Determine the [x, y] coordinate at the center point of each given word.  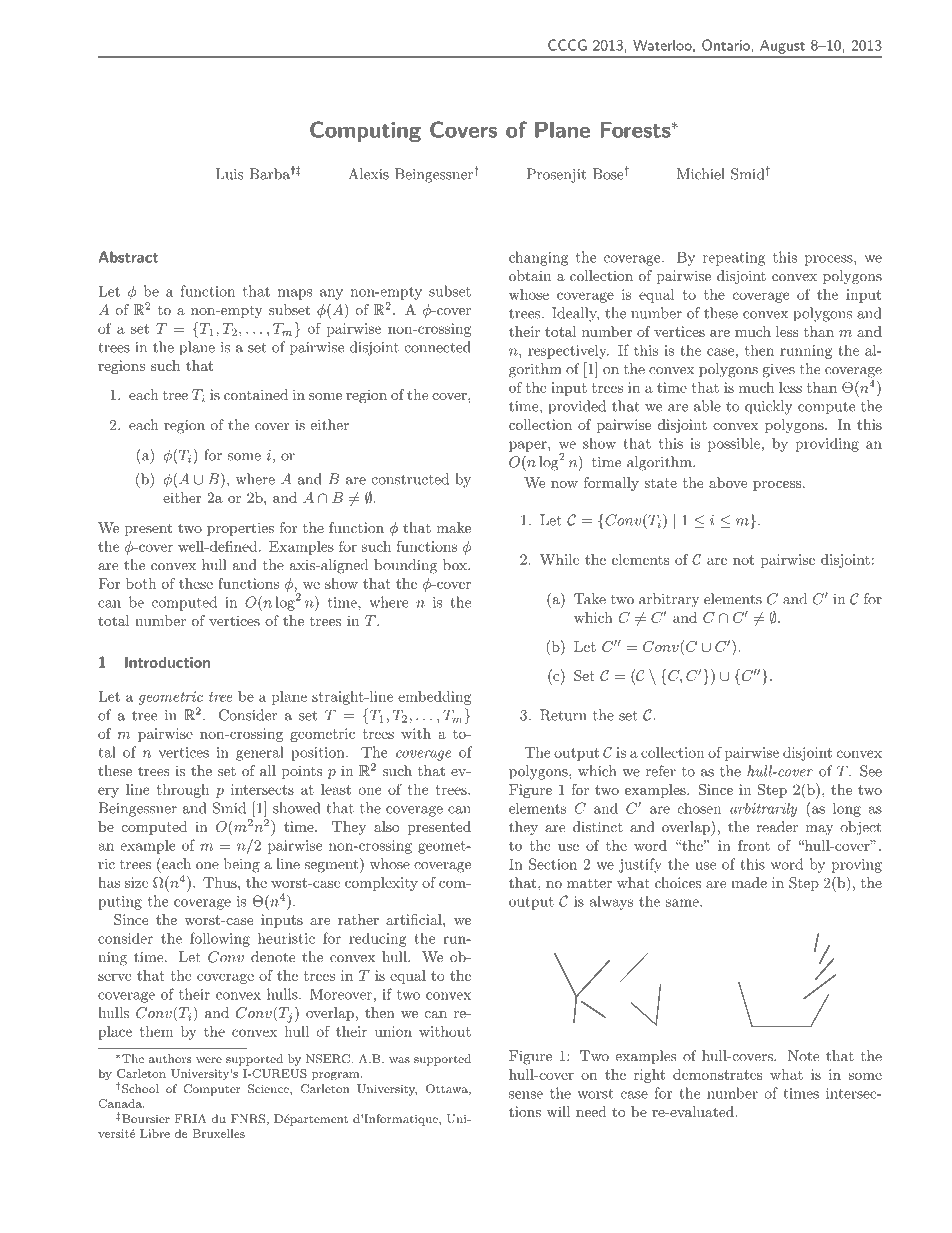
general [260, 753]
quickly [769, 407]
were [209, 1060]
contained [256, 394]
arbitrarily [763, 809]
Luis [229, 174]
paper [529, 446]
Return [563, 715]
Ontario [727, 45]
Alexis [368, 174]
